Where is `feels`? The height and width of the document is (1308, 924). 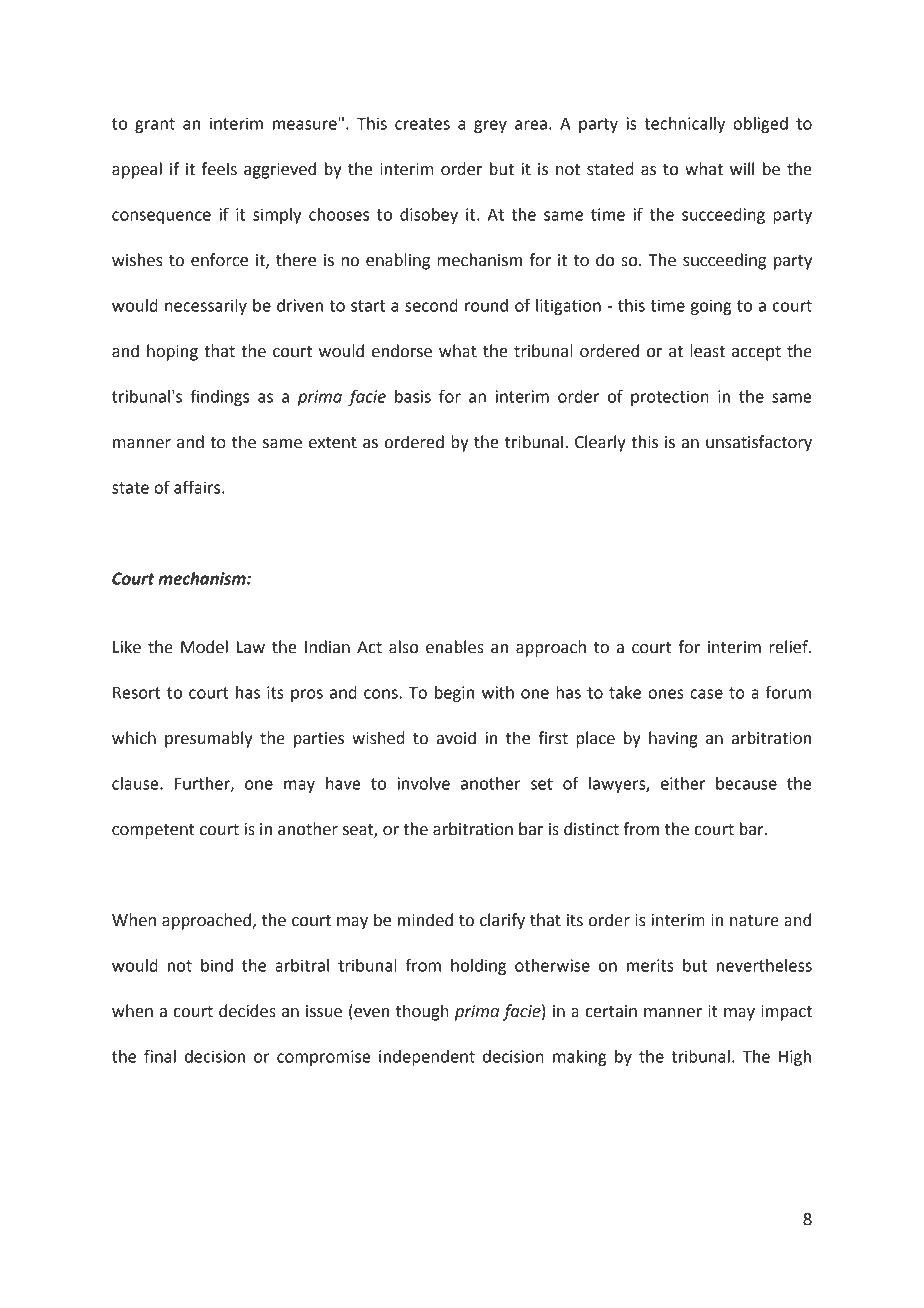
feels is located at coordinates (219, 169).
